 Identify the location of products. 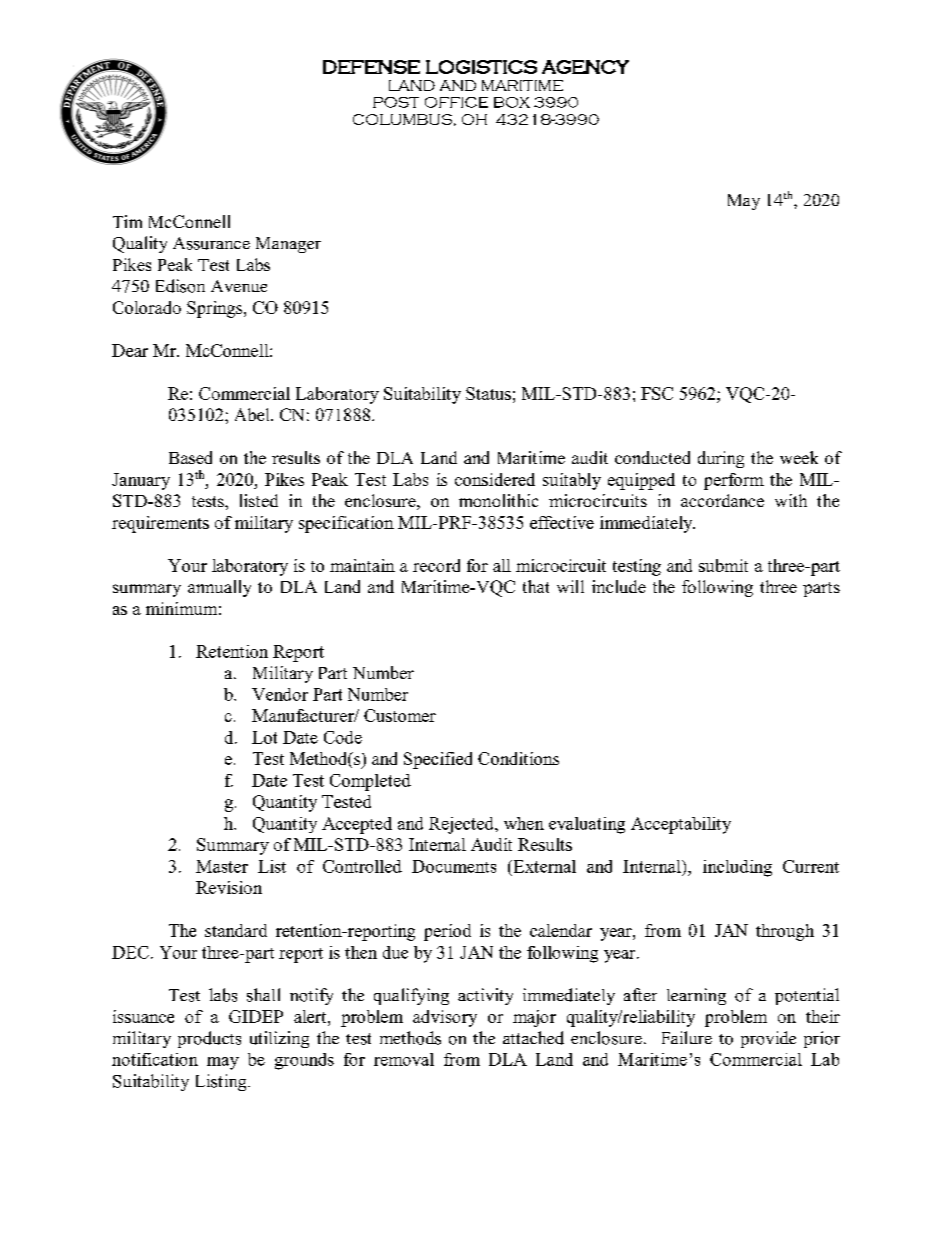
(209, 1039).
